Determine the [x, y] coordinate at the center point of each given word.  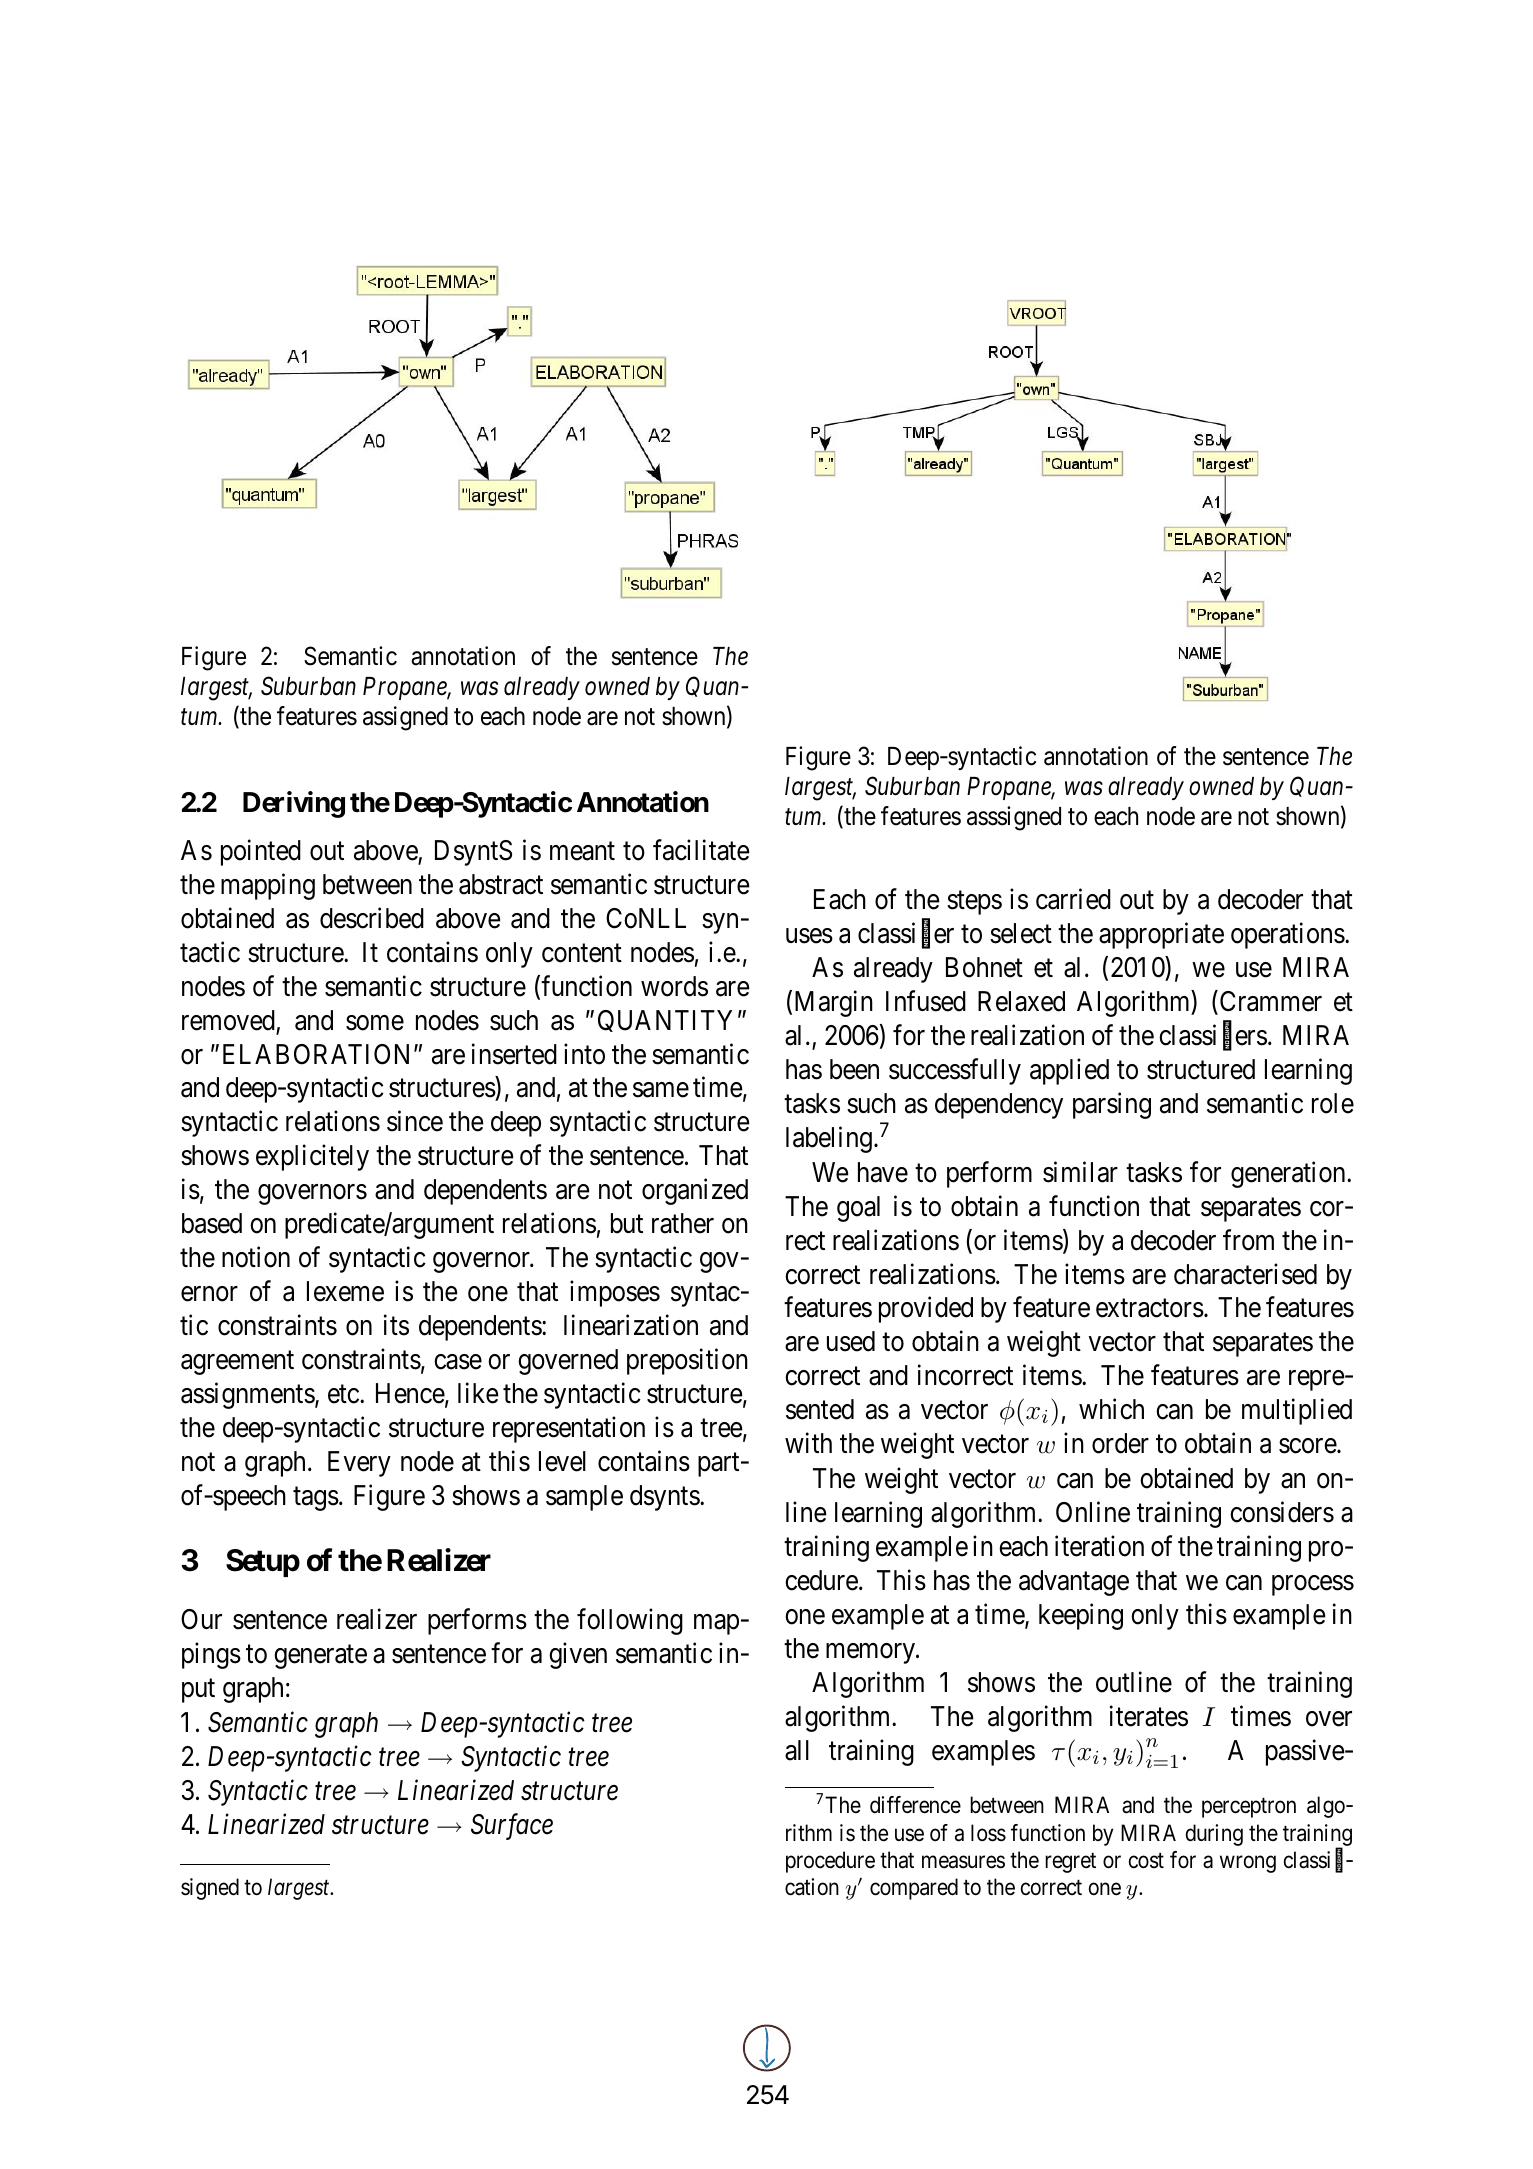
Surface [512, 1827]
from [1248, 1240]
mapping [268, 886]
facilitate [701, 850]
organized [695, 1192]
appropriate [1161, 935]
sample [584, 1498]
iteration [1099, 1546]
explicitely [312, 1158]
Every [359, 1464]
